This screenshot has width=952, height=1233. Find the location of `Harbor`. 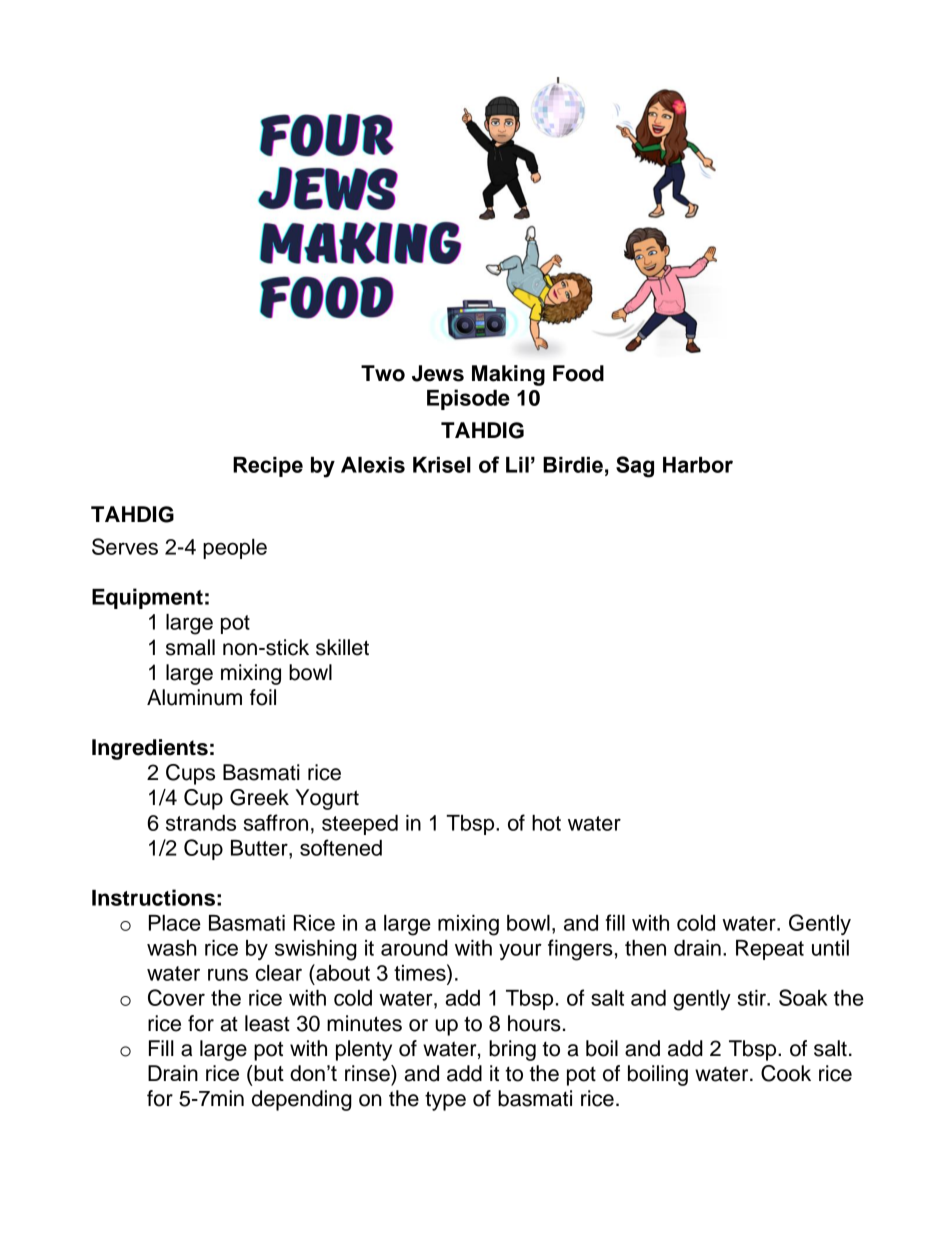

Harbor is located at coordinates (698, 465).
